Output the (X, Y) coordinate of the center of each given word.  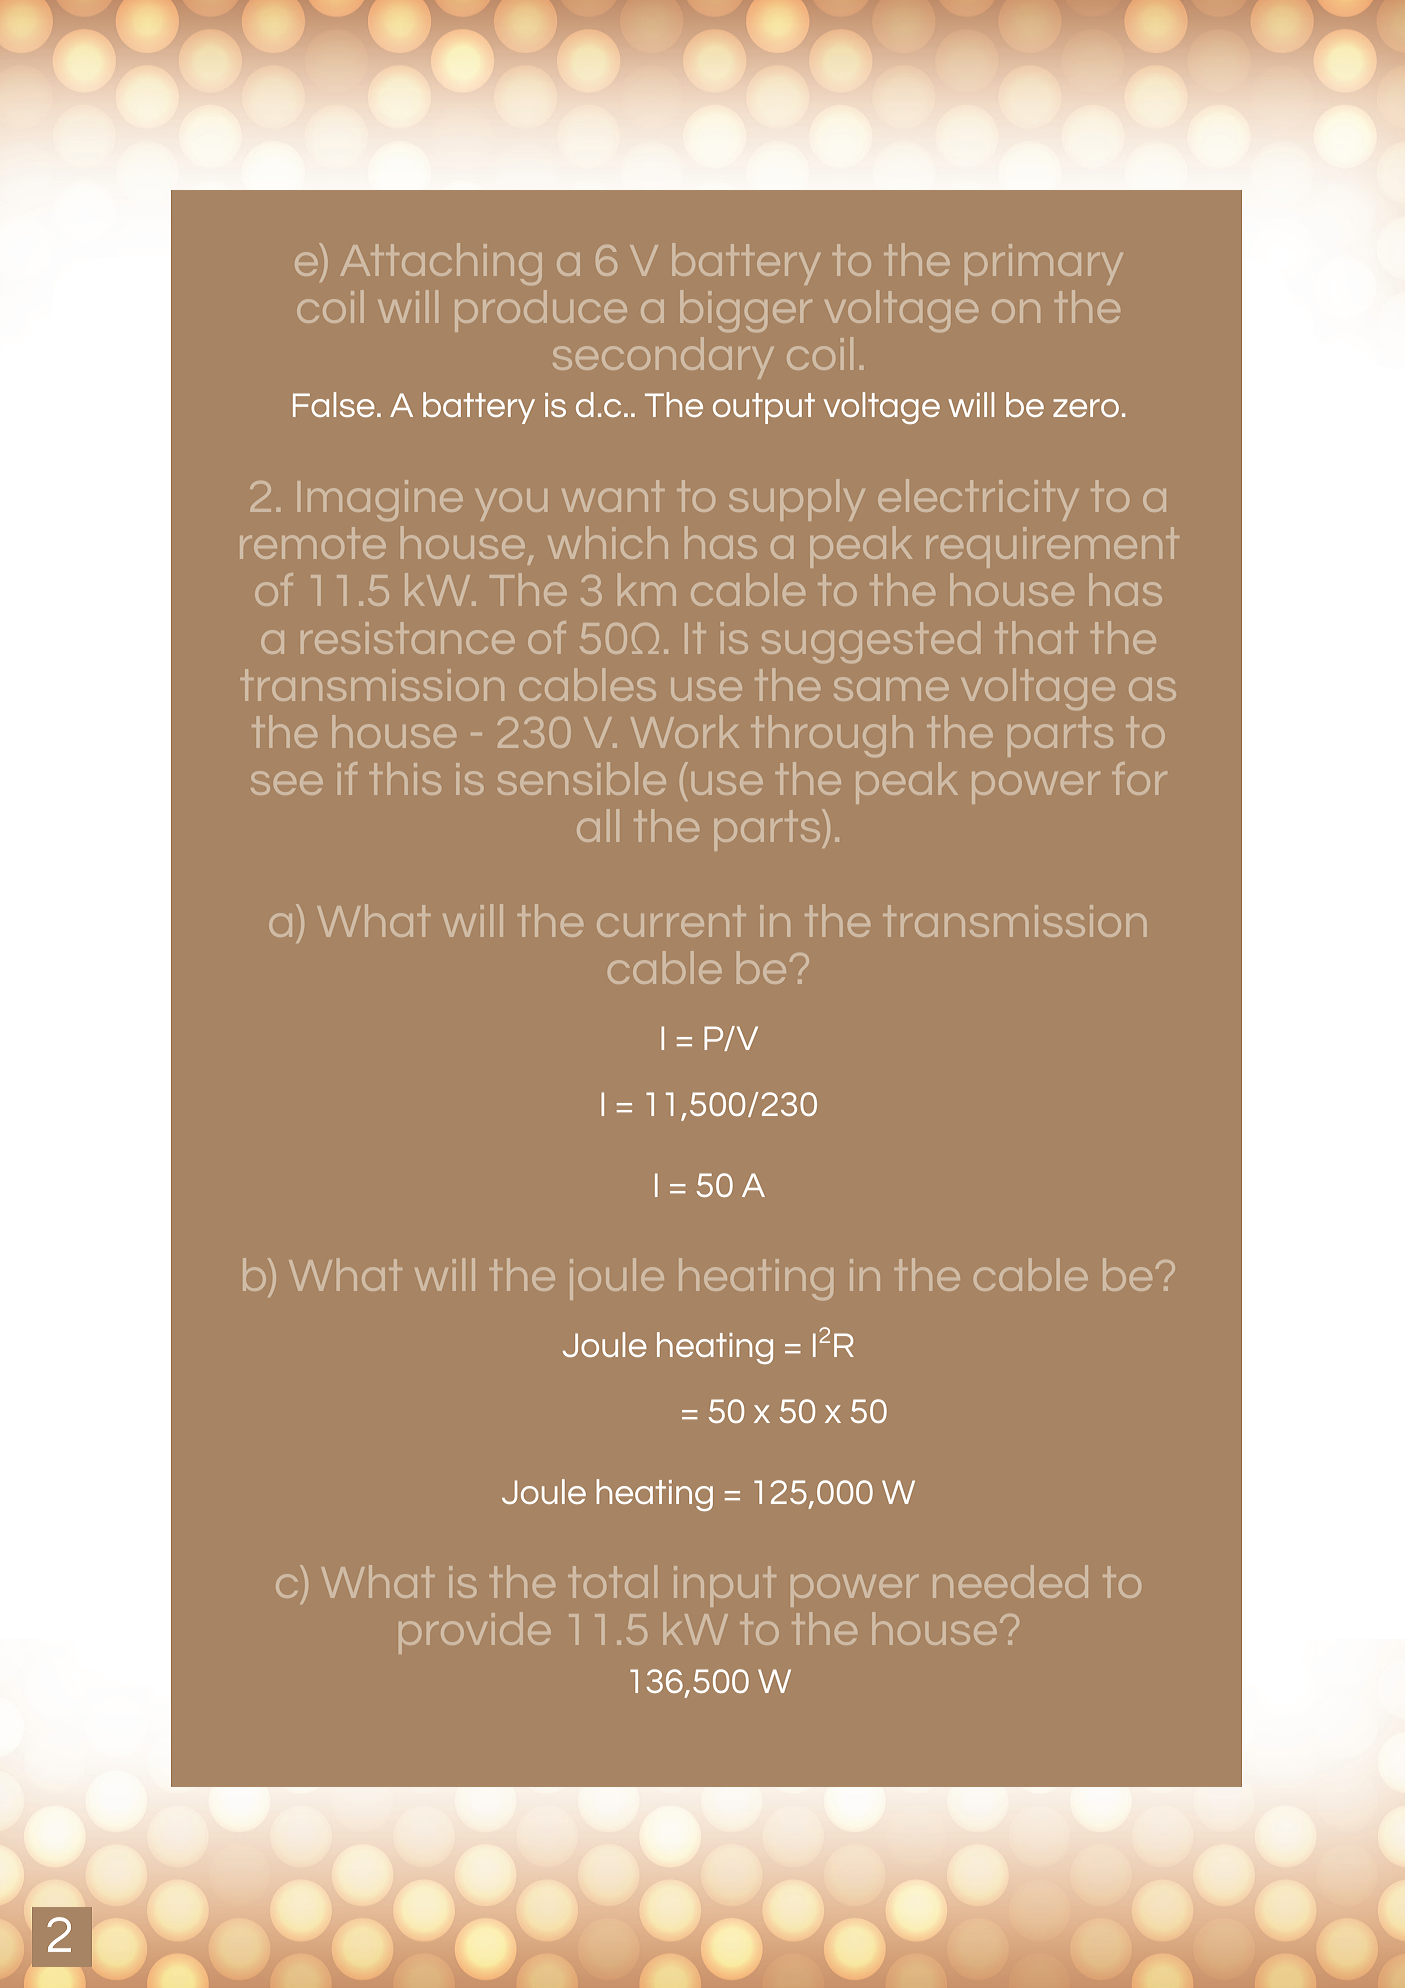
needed (1010, 1581)
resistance (407, 638)
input (725, 1586)
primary (1044, 264)
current (671, 921)
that (1036, 637)
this (405, 778)
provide (474, 1633)
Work (685, 731)
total (612, 1581)
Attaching (441, 264)
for (1140, 778)
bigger (746, 311)
